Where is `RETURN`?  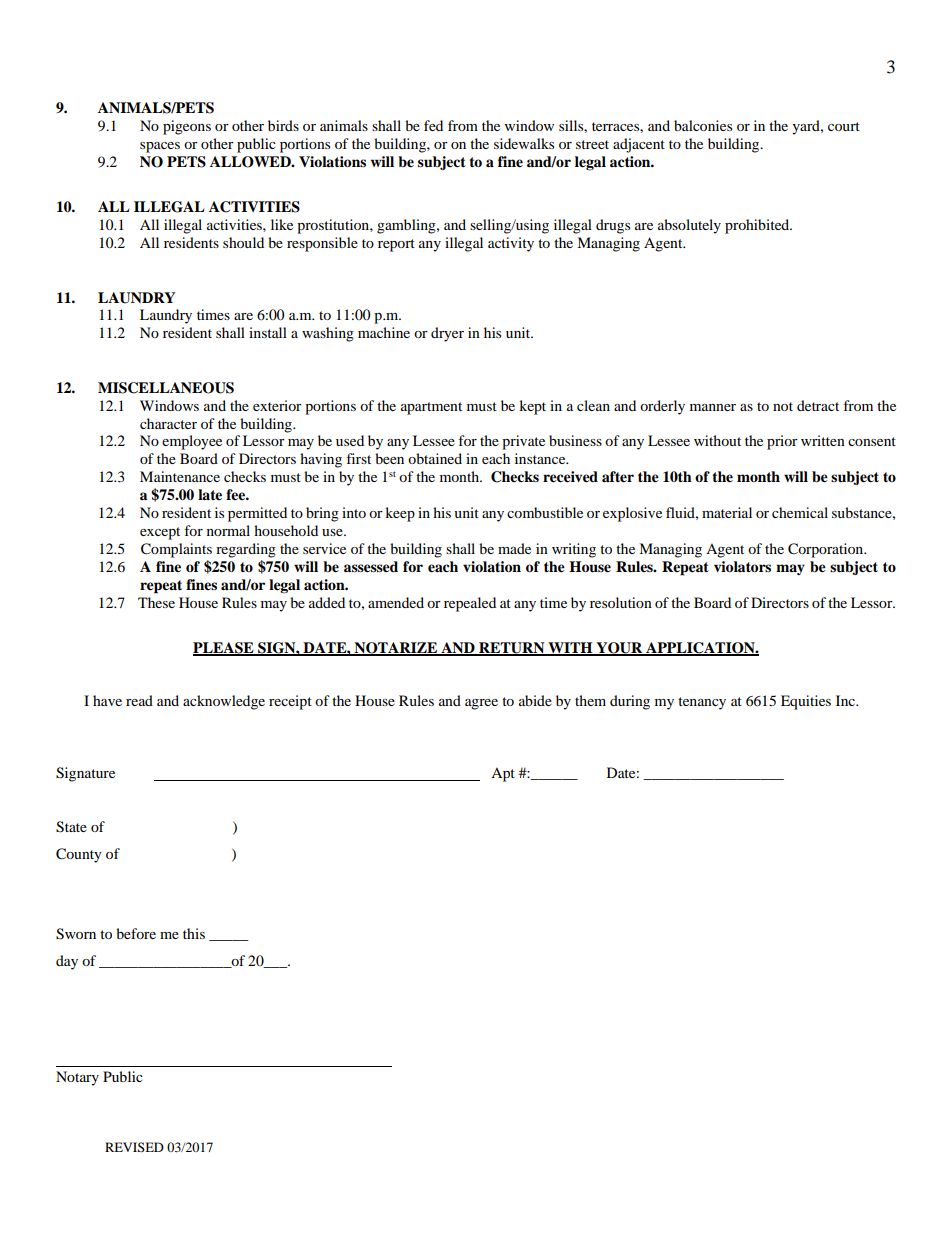
RETURN is located at coordinates (512, 649).
